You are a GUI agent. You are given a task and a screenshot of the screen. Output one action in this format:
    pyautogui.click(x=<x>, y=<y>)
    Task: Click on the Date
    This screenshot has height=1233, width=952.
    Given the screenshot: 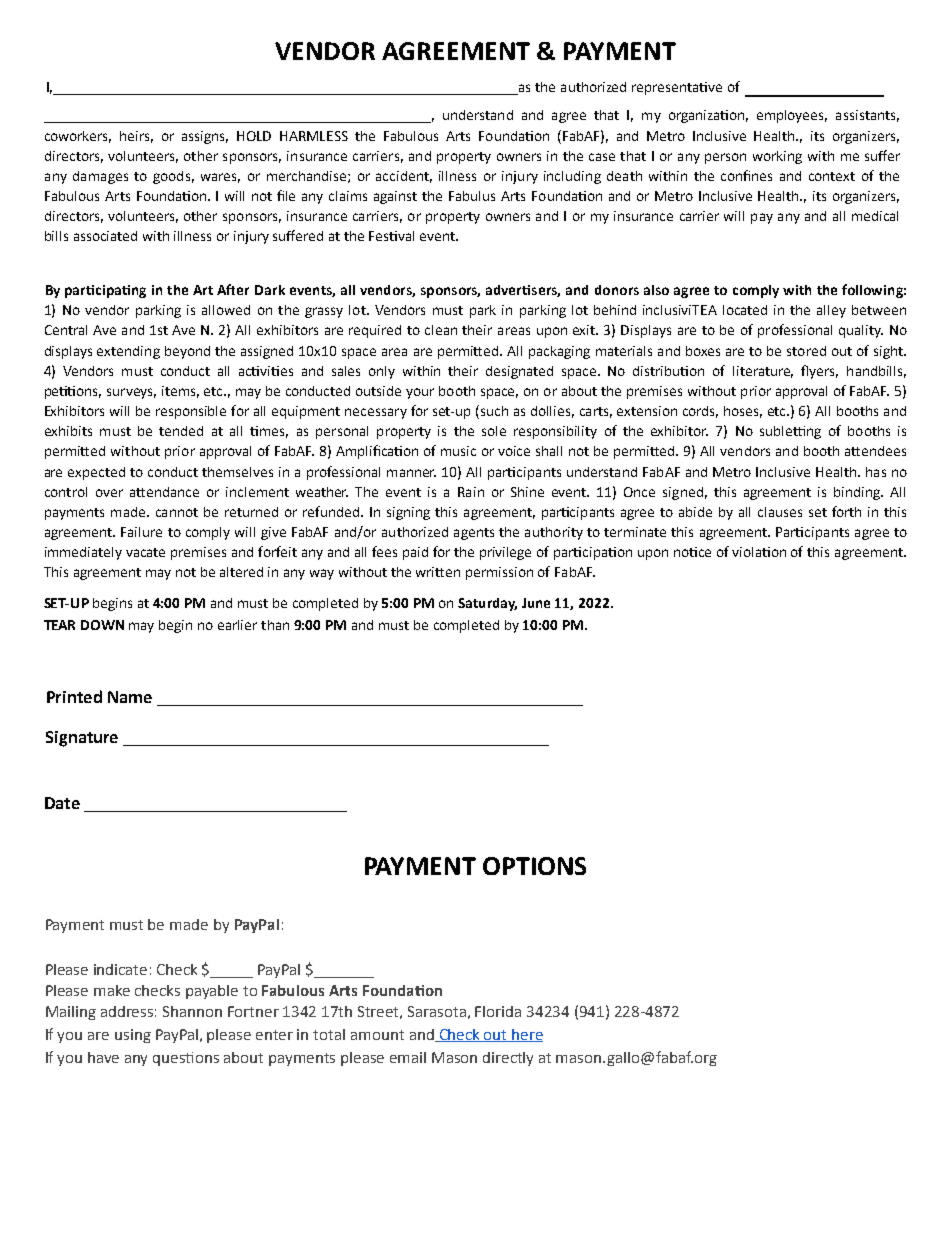 What is the action you would take?
    pyautogui.click(x=62, y=803)
